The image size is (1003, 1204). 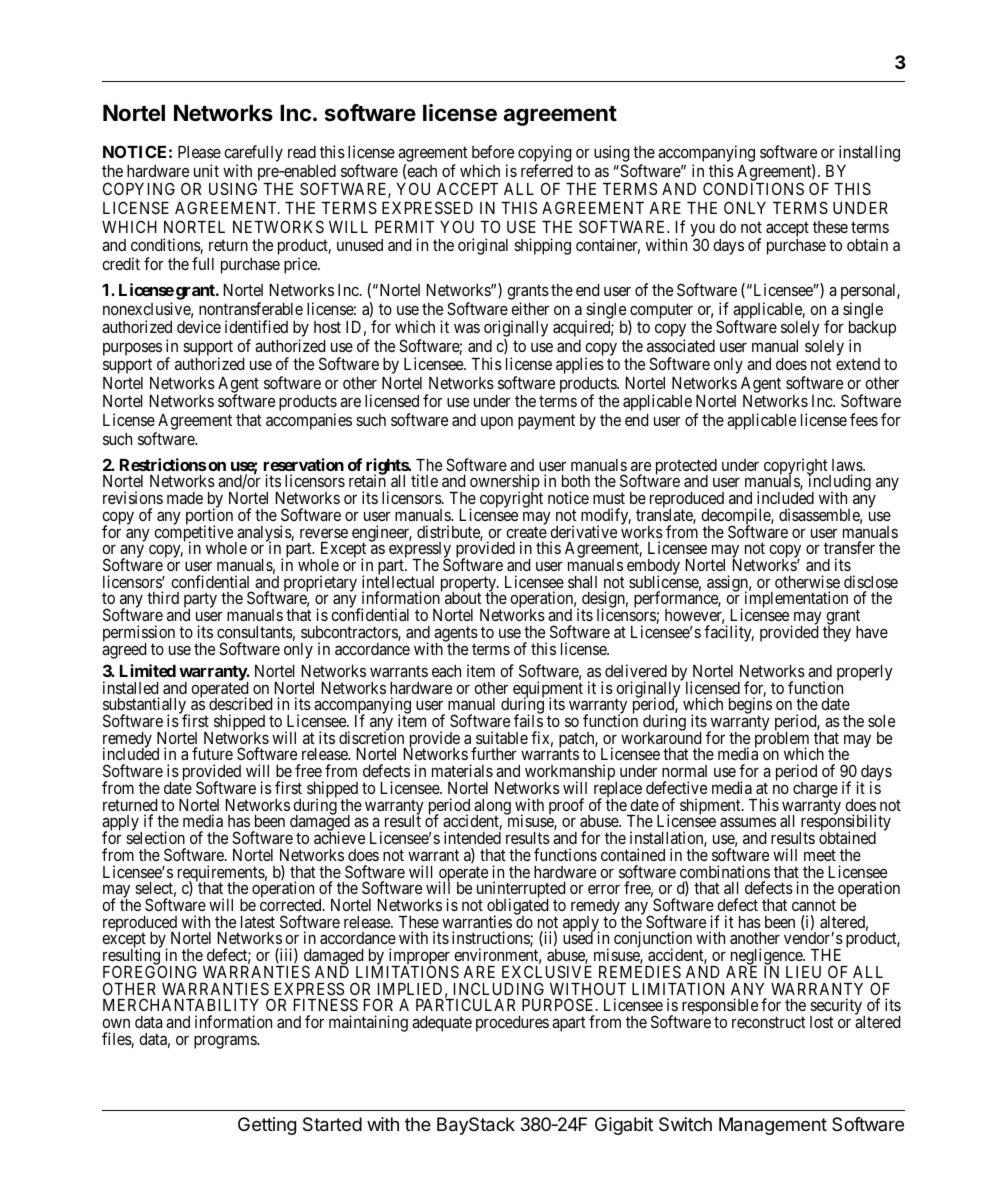 I want to click on applies, so click(x=580, y=365).
